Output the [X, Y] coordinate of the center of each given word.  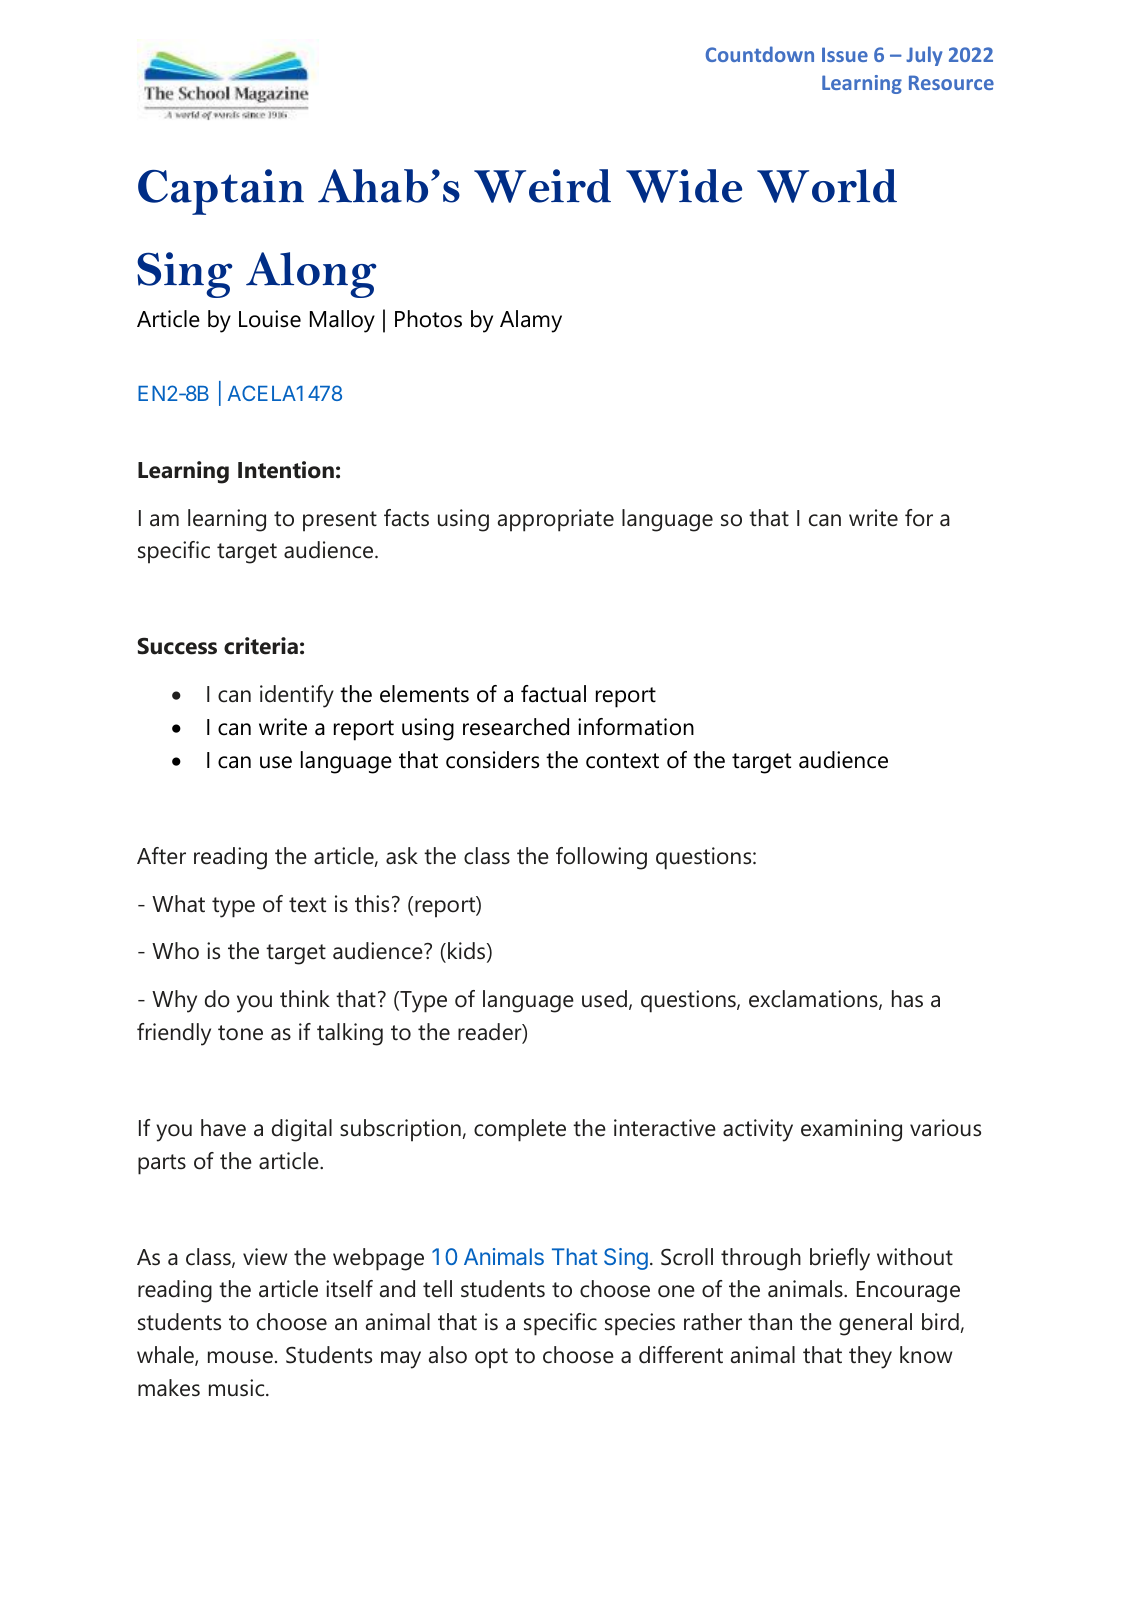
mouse [240, 1357]
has [907, 999]
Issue [845, 54]
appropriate [556, 520]
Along [311, 275]
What [178, 904]
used [604, 999]
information [636, 727]
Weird [542, 186]
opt [491, 1358]
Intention [286, 470]
